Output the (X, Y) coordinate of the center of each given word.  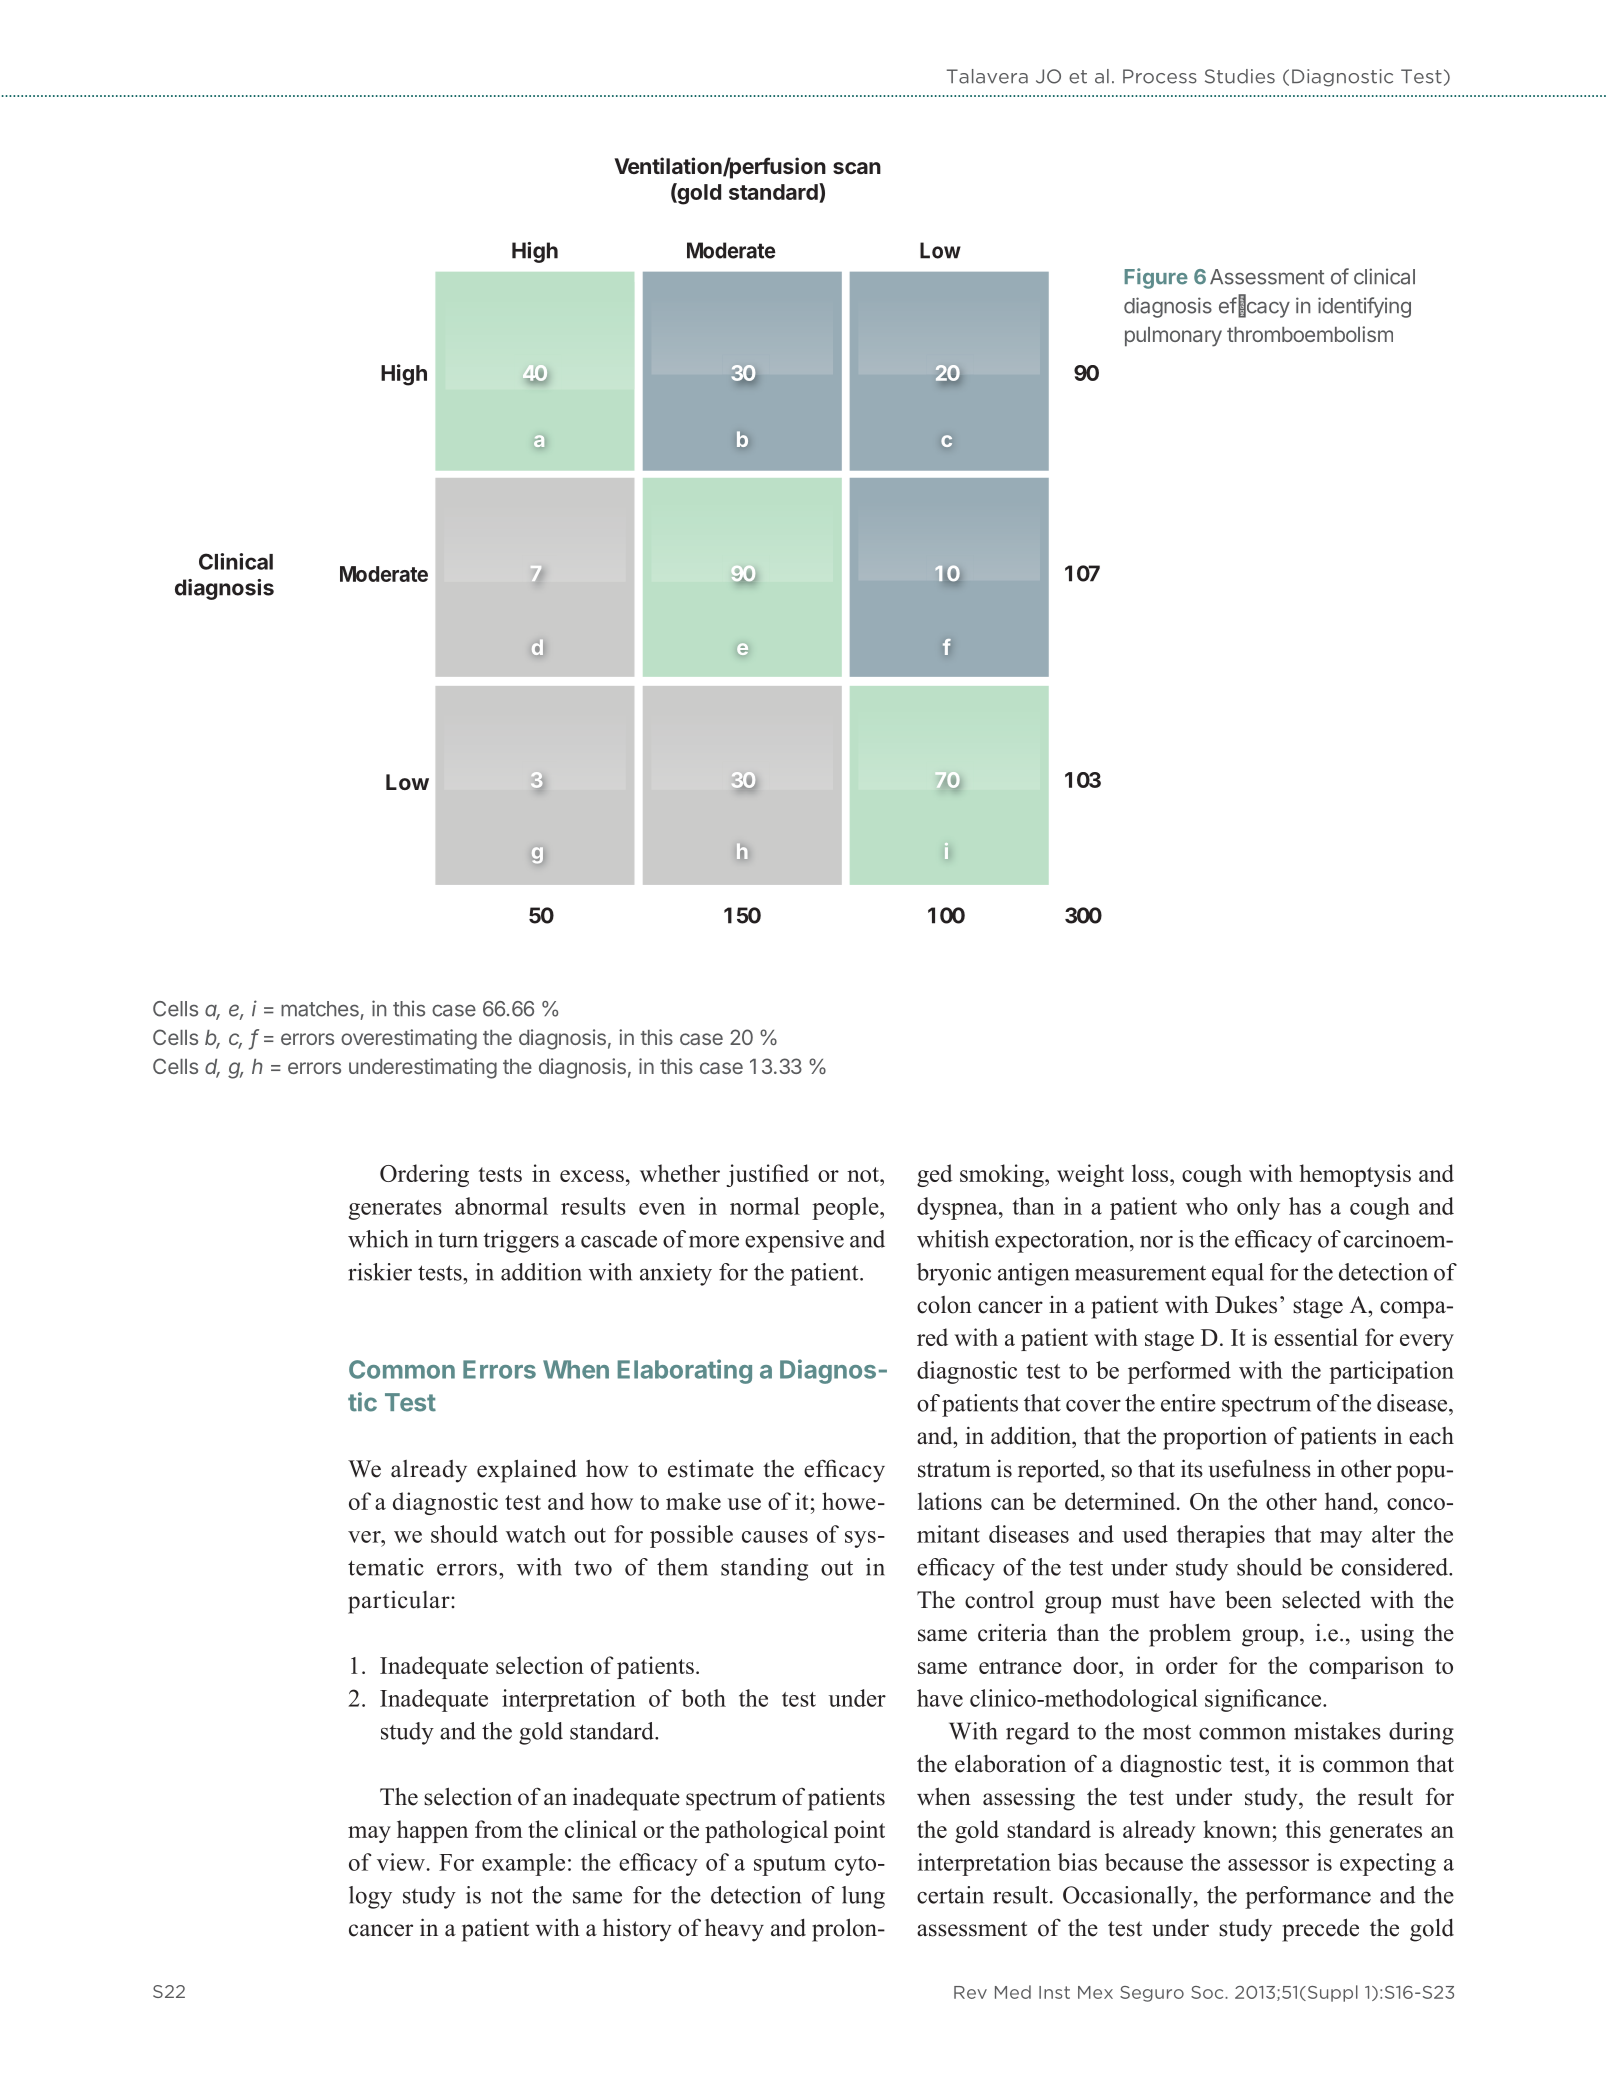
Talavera (987, 76)
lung (863, 1897)
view (401, 1862)
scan (857, 168)
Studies (1240, 76)
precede (1320, 1930)
